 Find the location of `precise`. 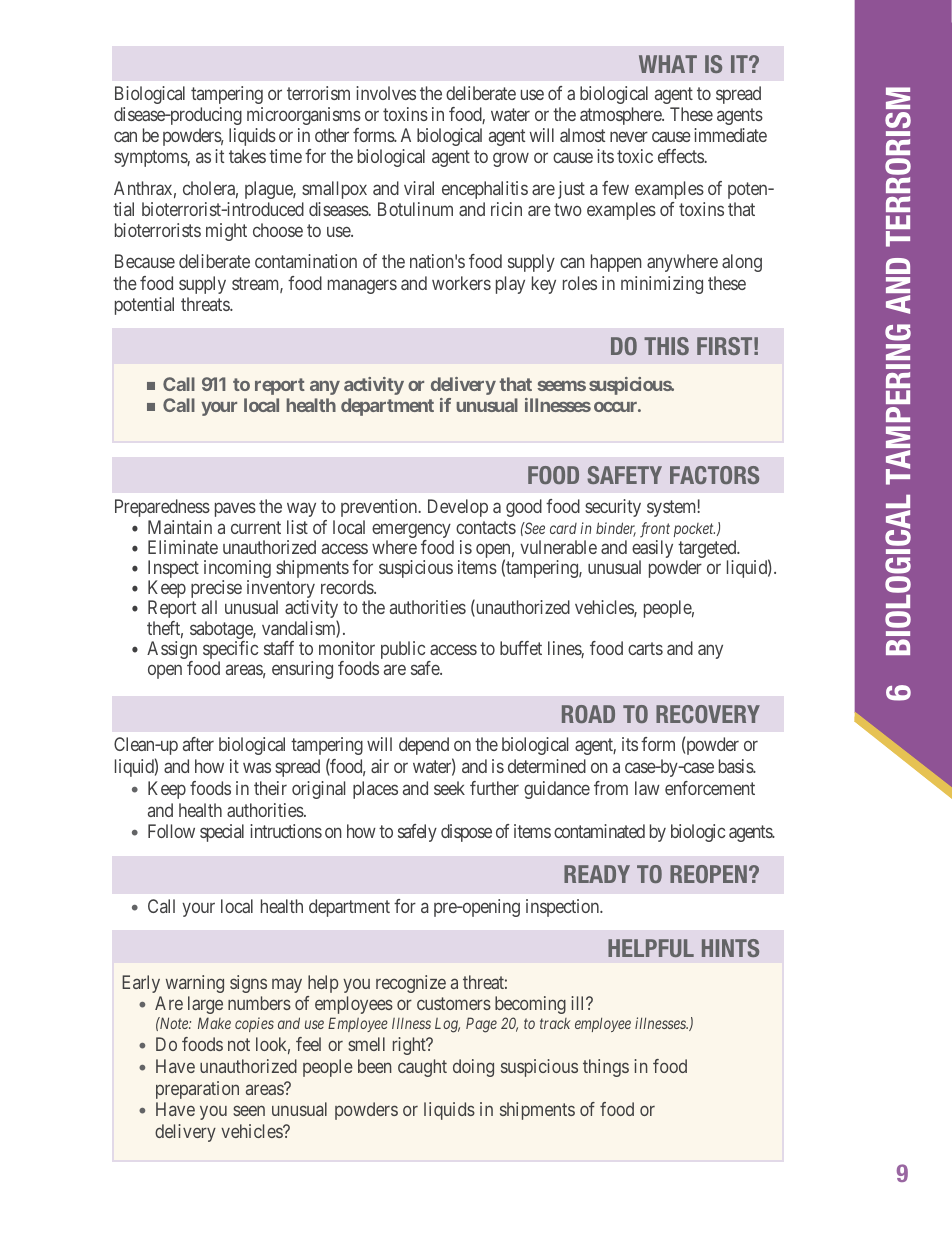

precise is located at coordinates (216, 590).
